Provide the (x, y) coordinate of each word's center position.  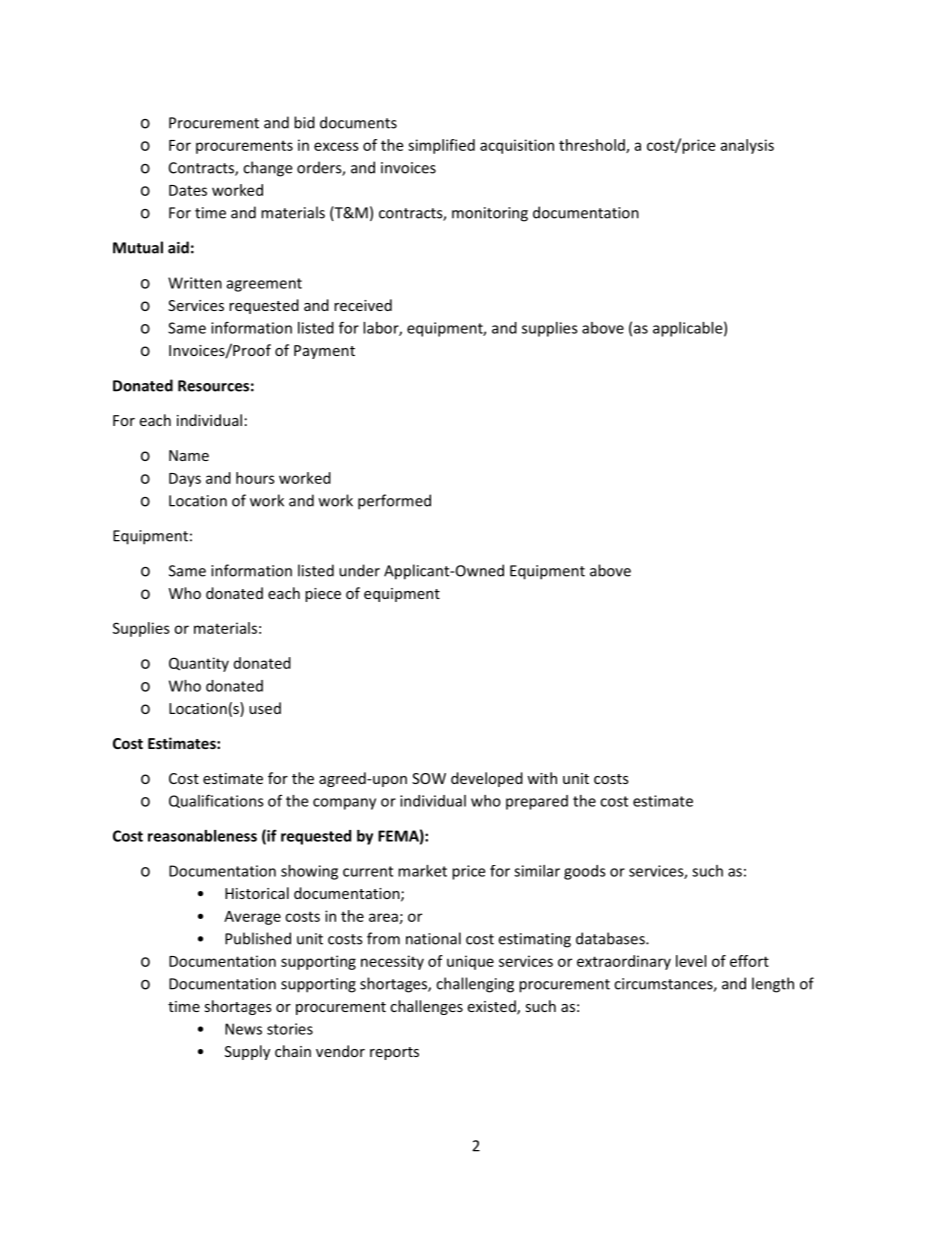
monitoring (490, 214)
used (265, 708)
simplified (441, 146)
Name (189, 455)
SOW (429, 778)
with (542, 778)
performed (394, 502)
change (267, 169)
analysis (747, 146)
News (243, 1029)
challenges (426, 1007)
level (691, 961)
